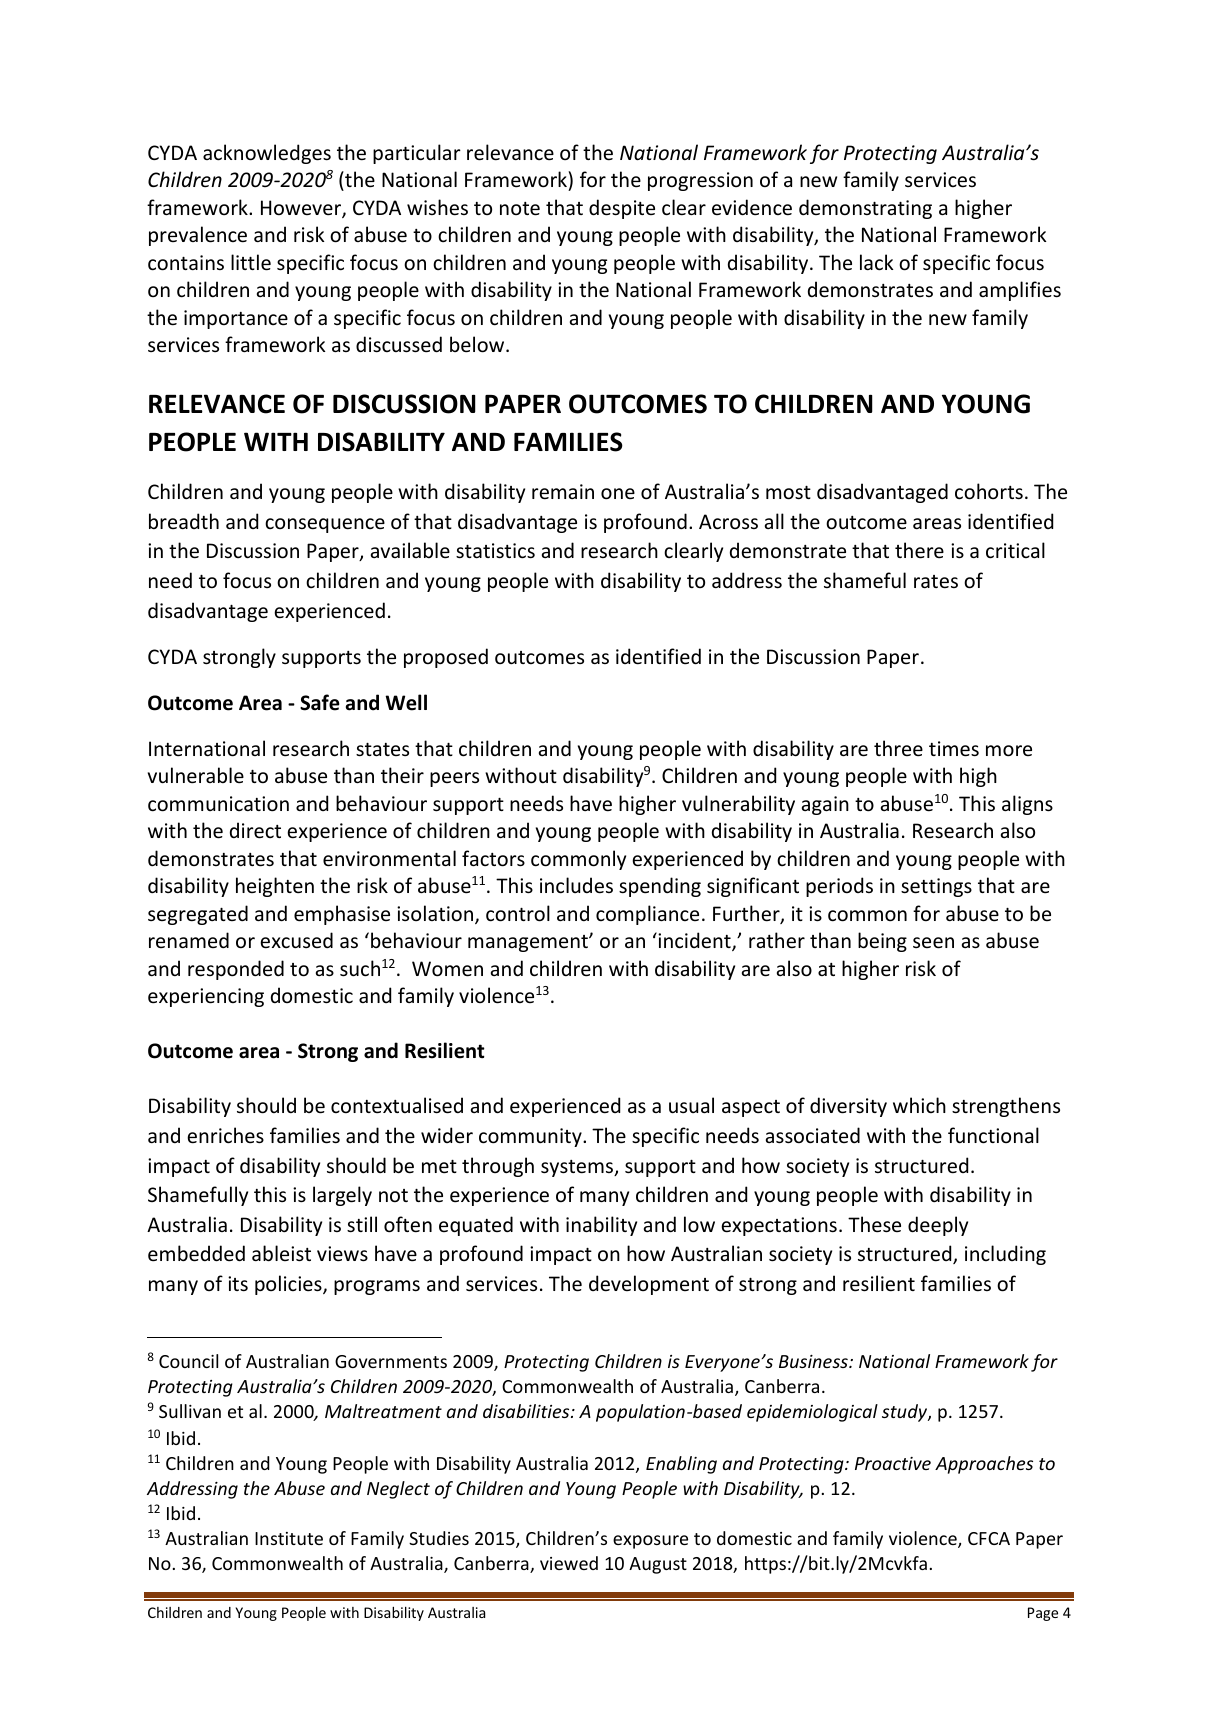  What do you see at coordinates (563, 492) in the screenshot?
I see `remain` at bounding box center [563, 492].
